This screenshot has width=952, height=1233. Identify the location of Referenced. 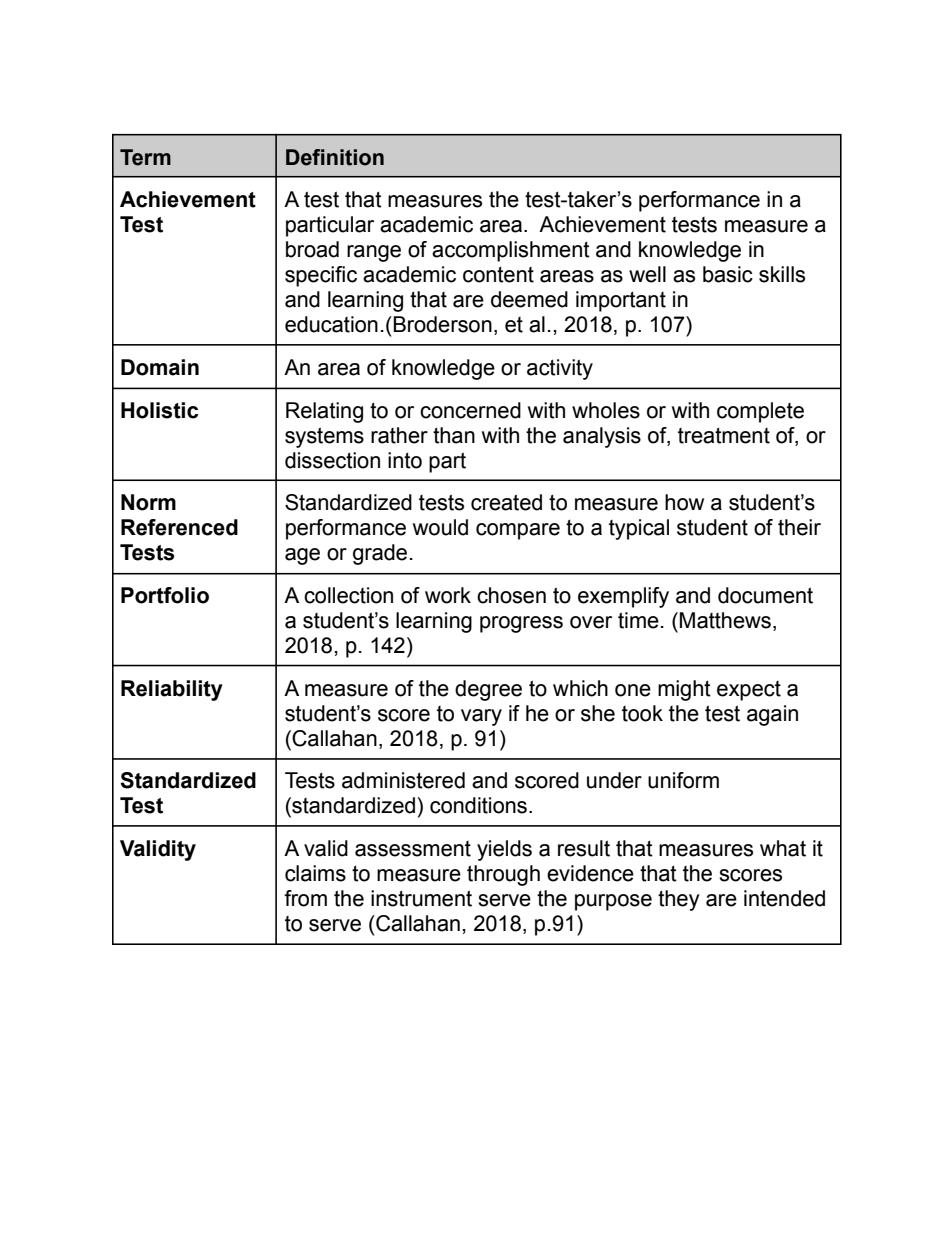
(179, 527).
